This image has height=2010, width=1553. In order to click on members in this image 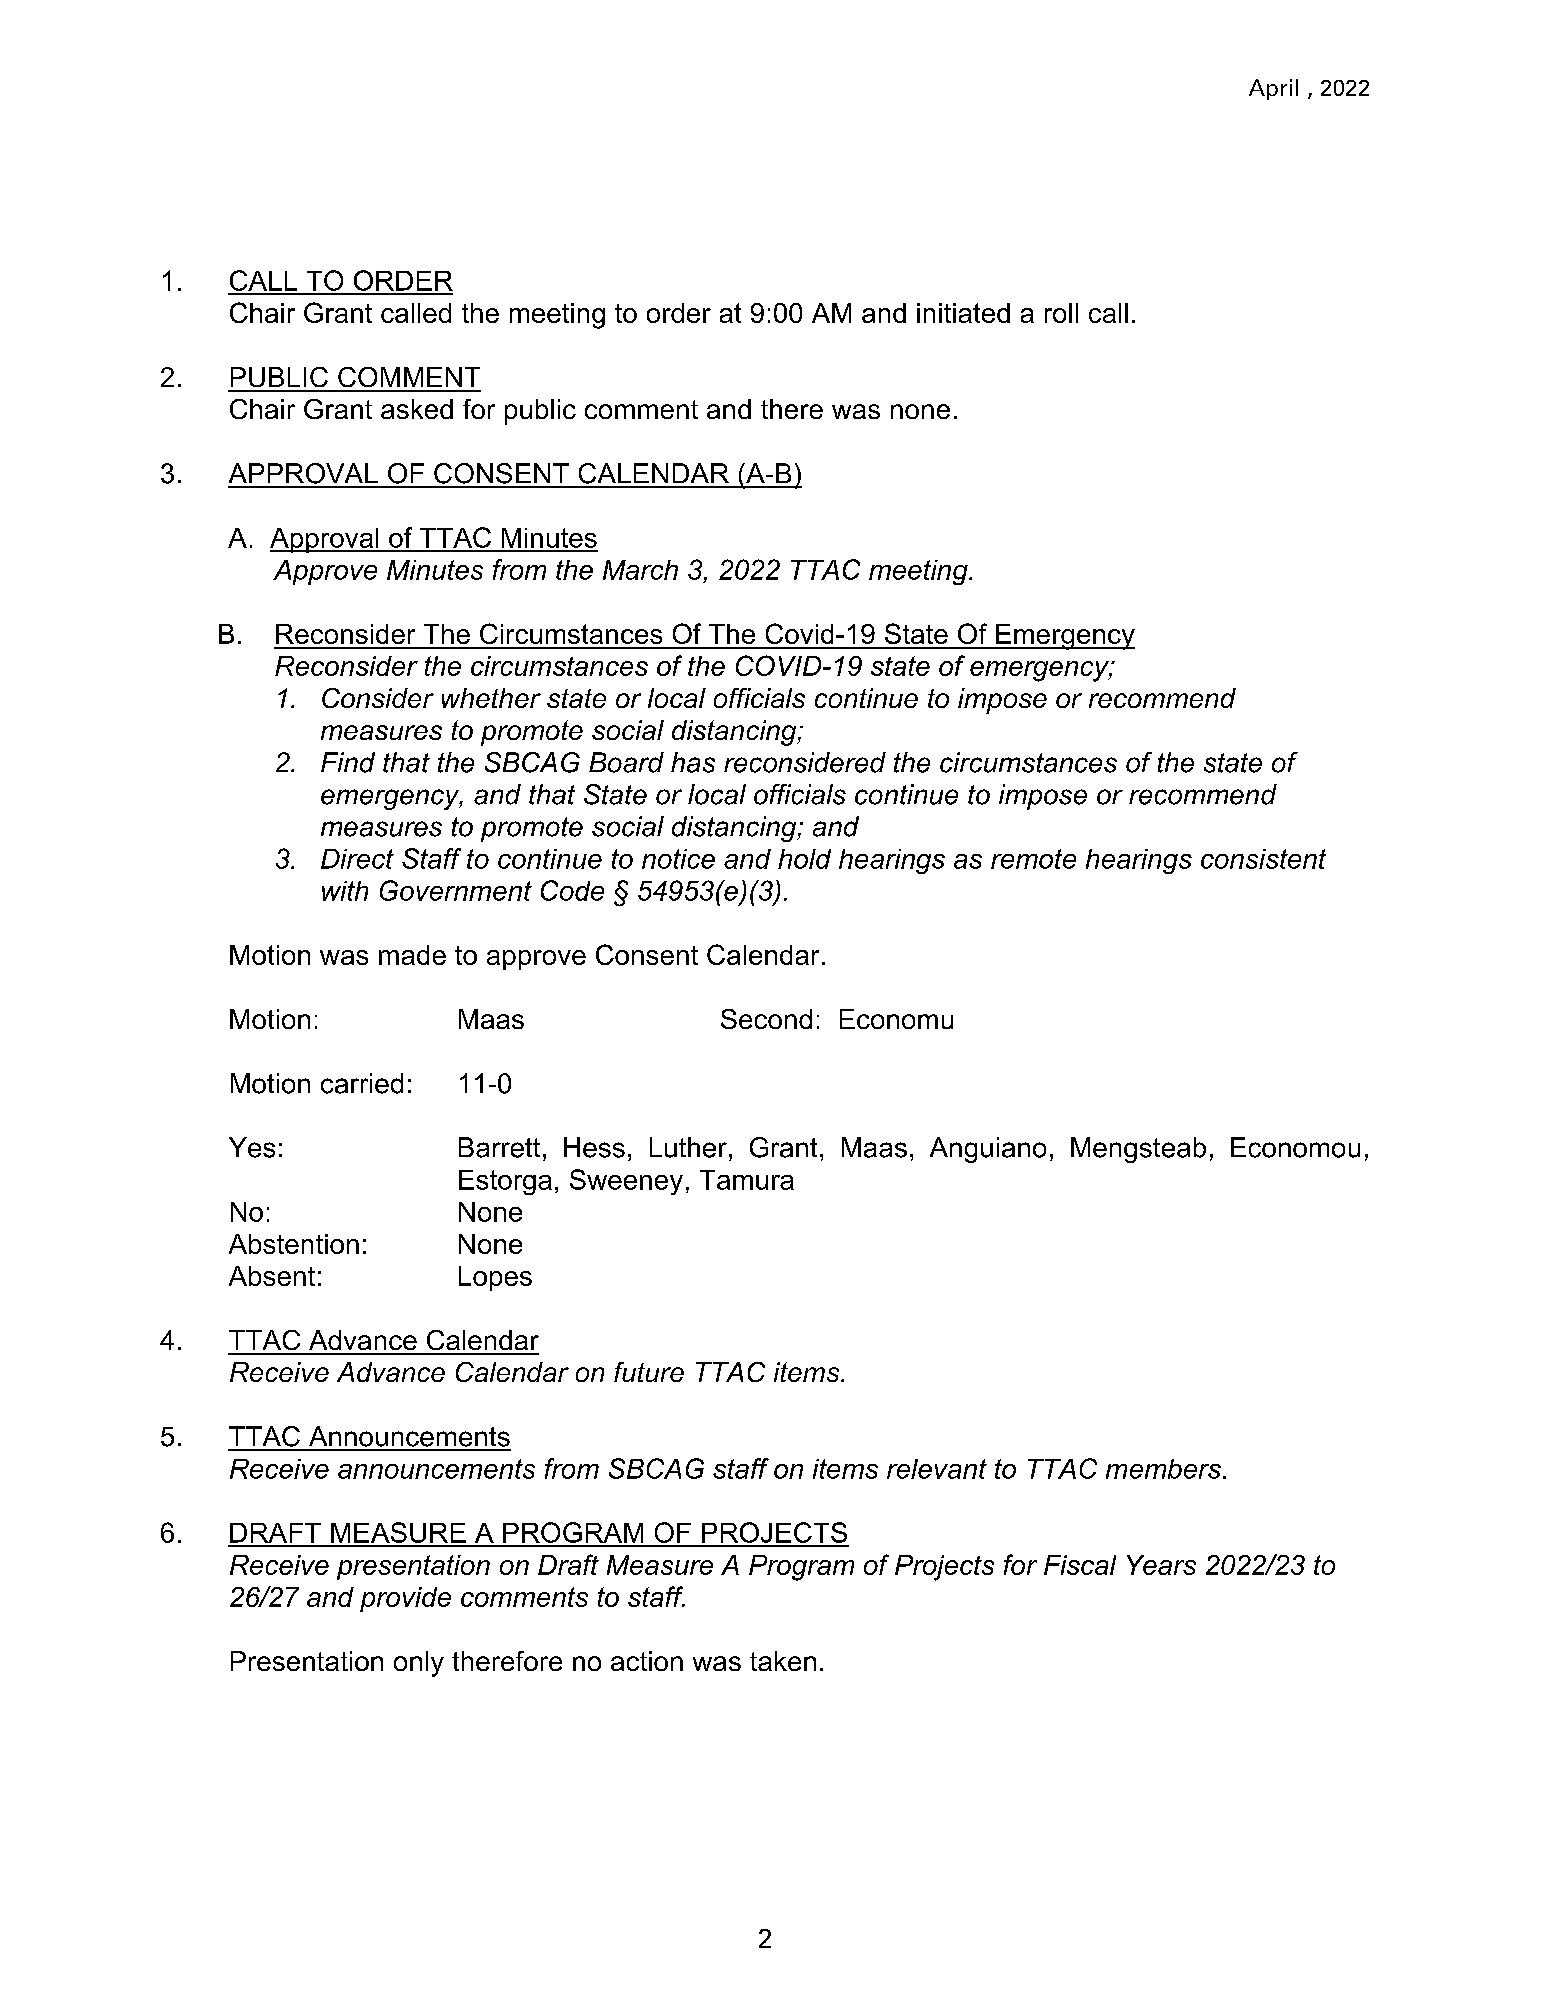, I will do `click(1165, 1469)`.
